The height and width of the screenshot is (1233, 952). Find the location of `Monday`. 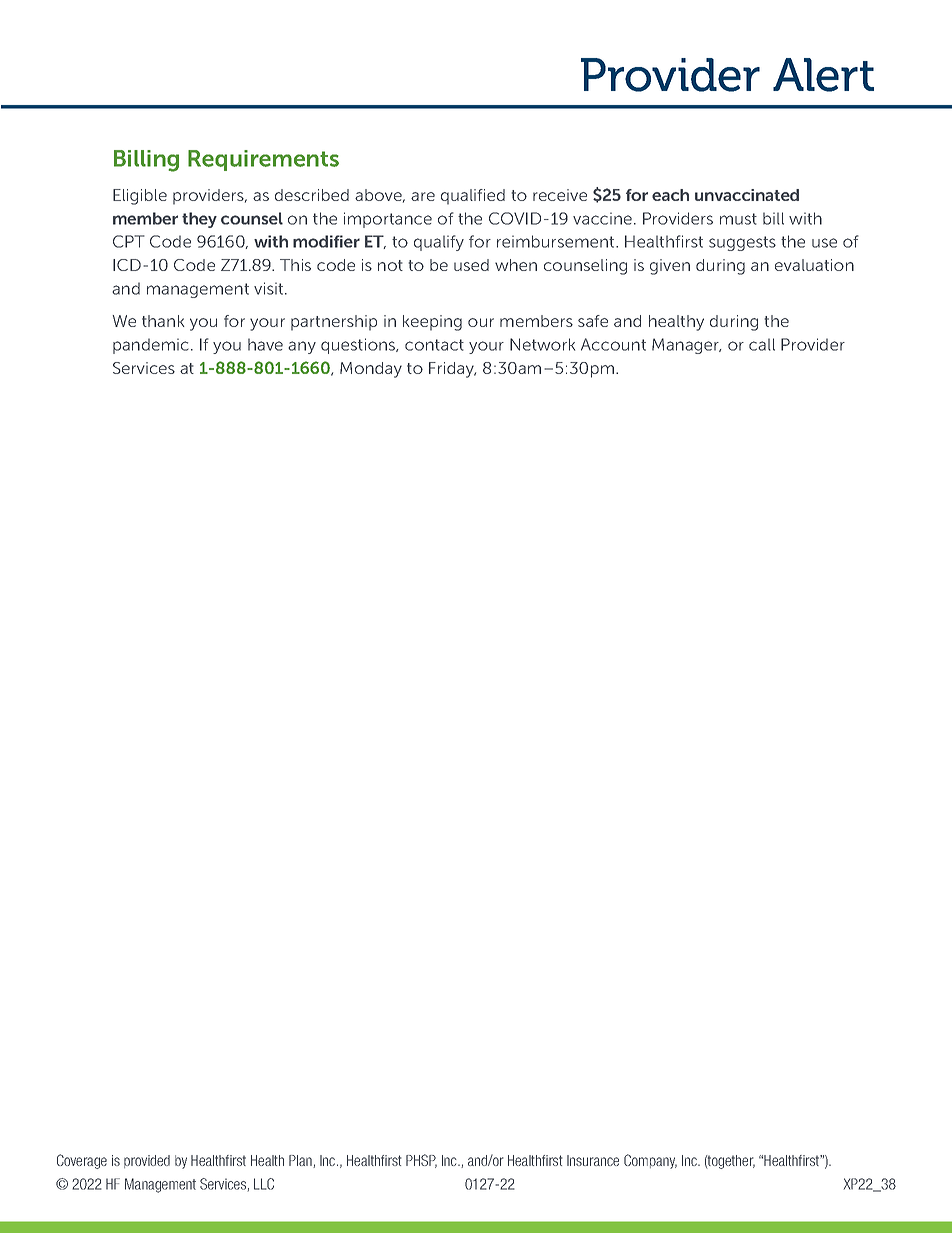

Monday is located at coordinates (371, 370).
